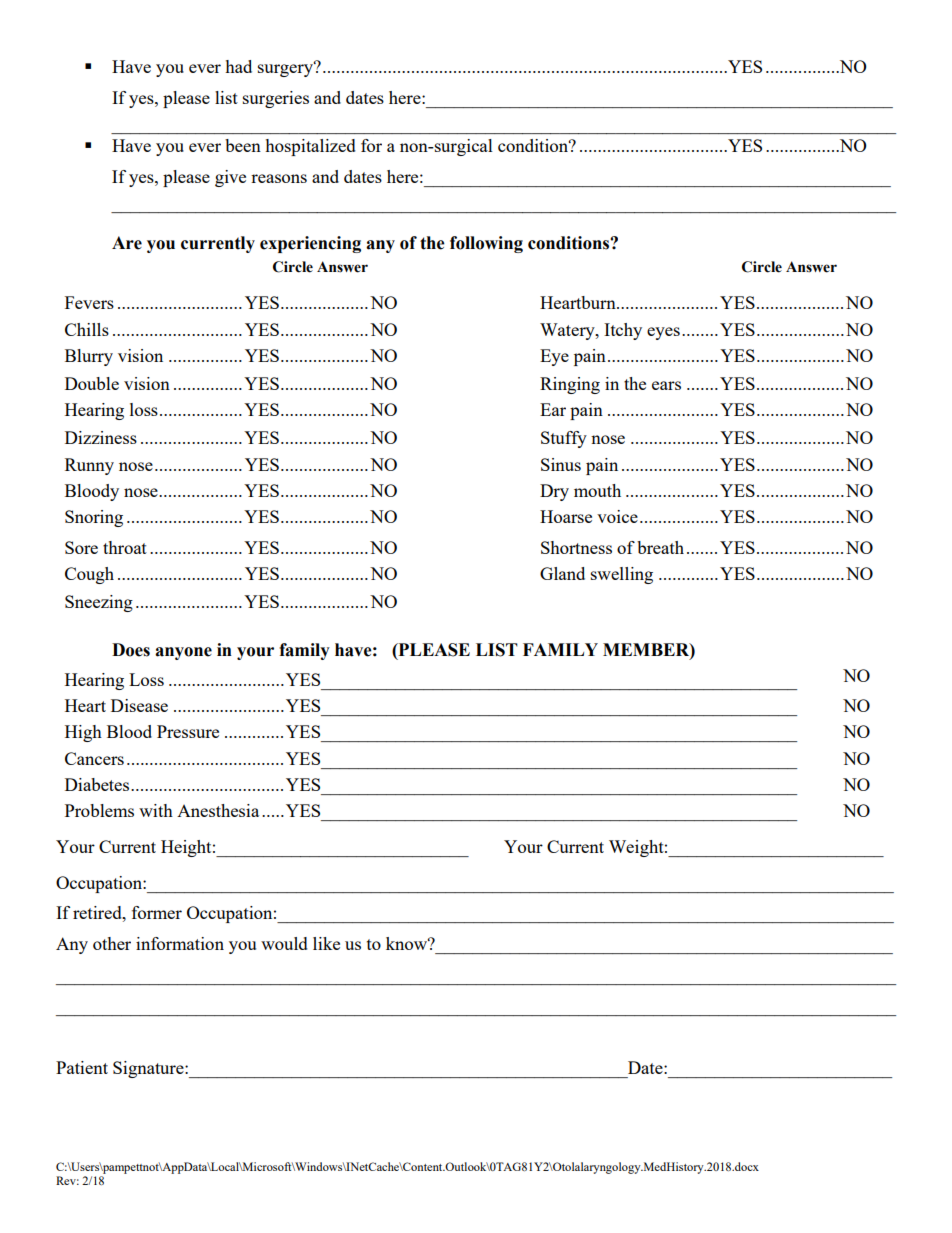  I want to click on throat, so click(125, 547).
